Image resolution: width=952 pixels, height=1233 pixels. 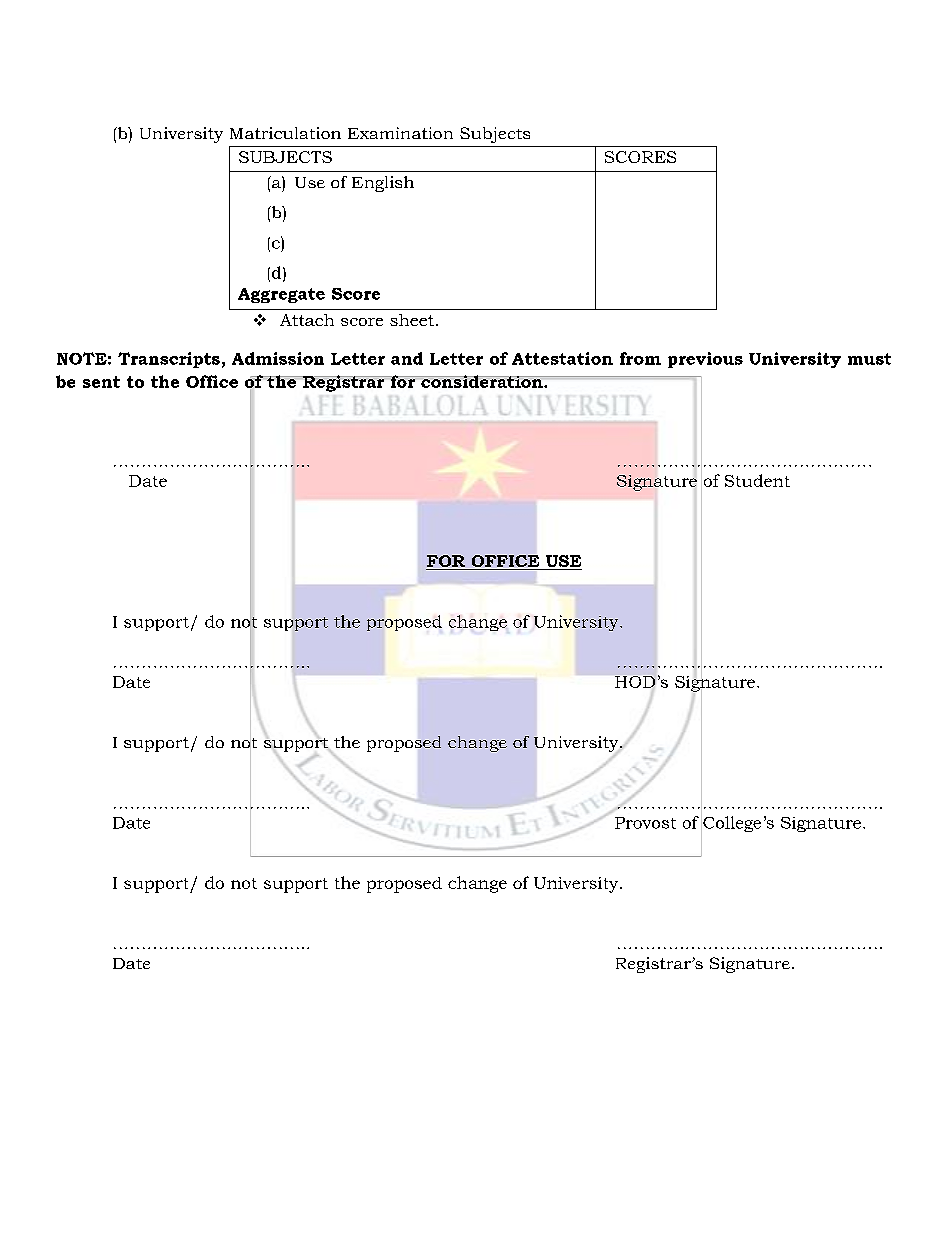 I want to click on consideration, so click(x=482, y=381).
